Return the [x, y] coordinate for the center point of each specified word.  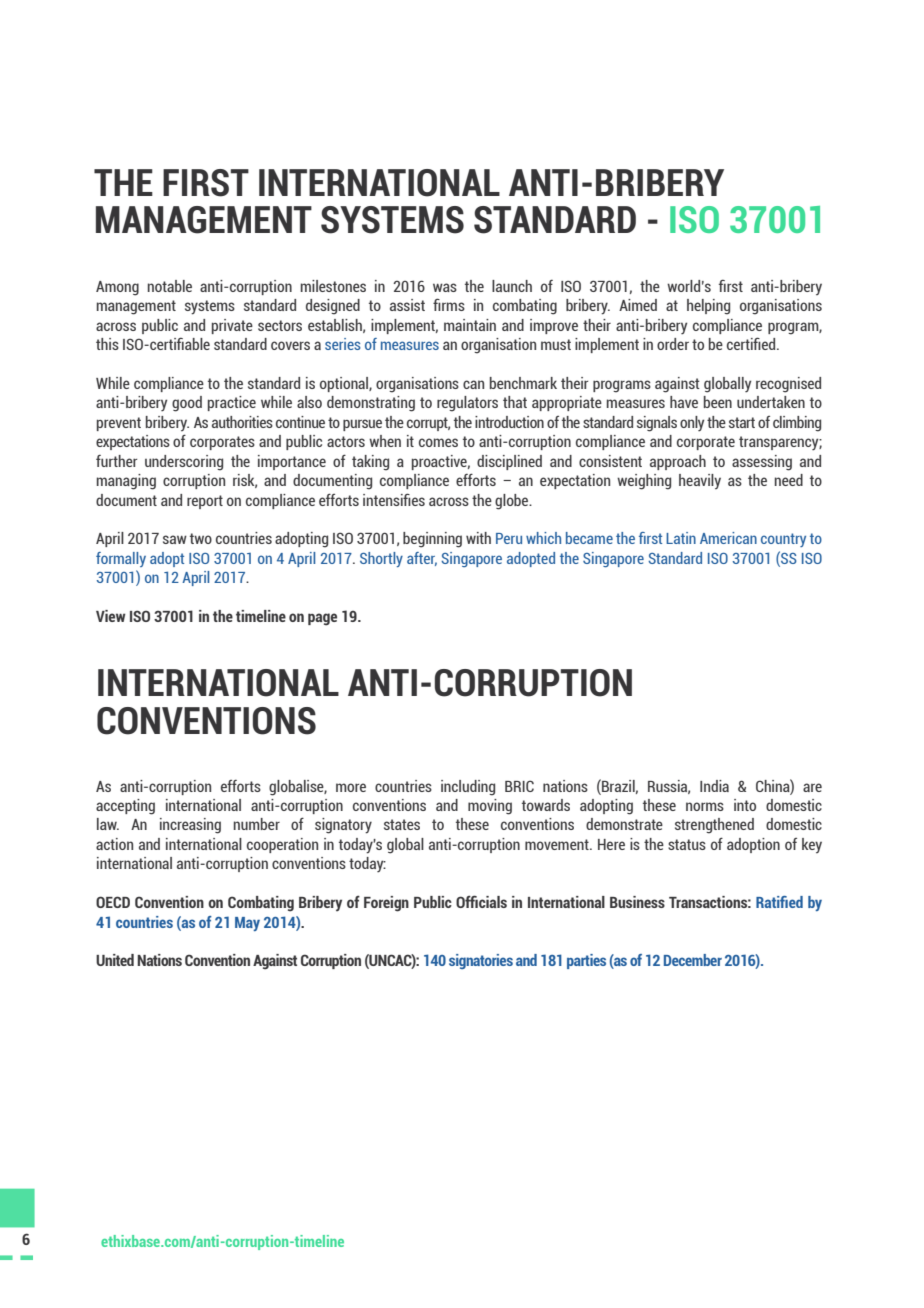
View [111, 616]
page [322, 619]
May [247, 924]
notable [170, 286]
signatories [481, 961]
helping [708, 307]
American [728, 538]
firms [449, 304]
